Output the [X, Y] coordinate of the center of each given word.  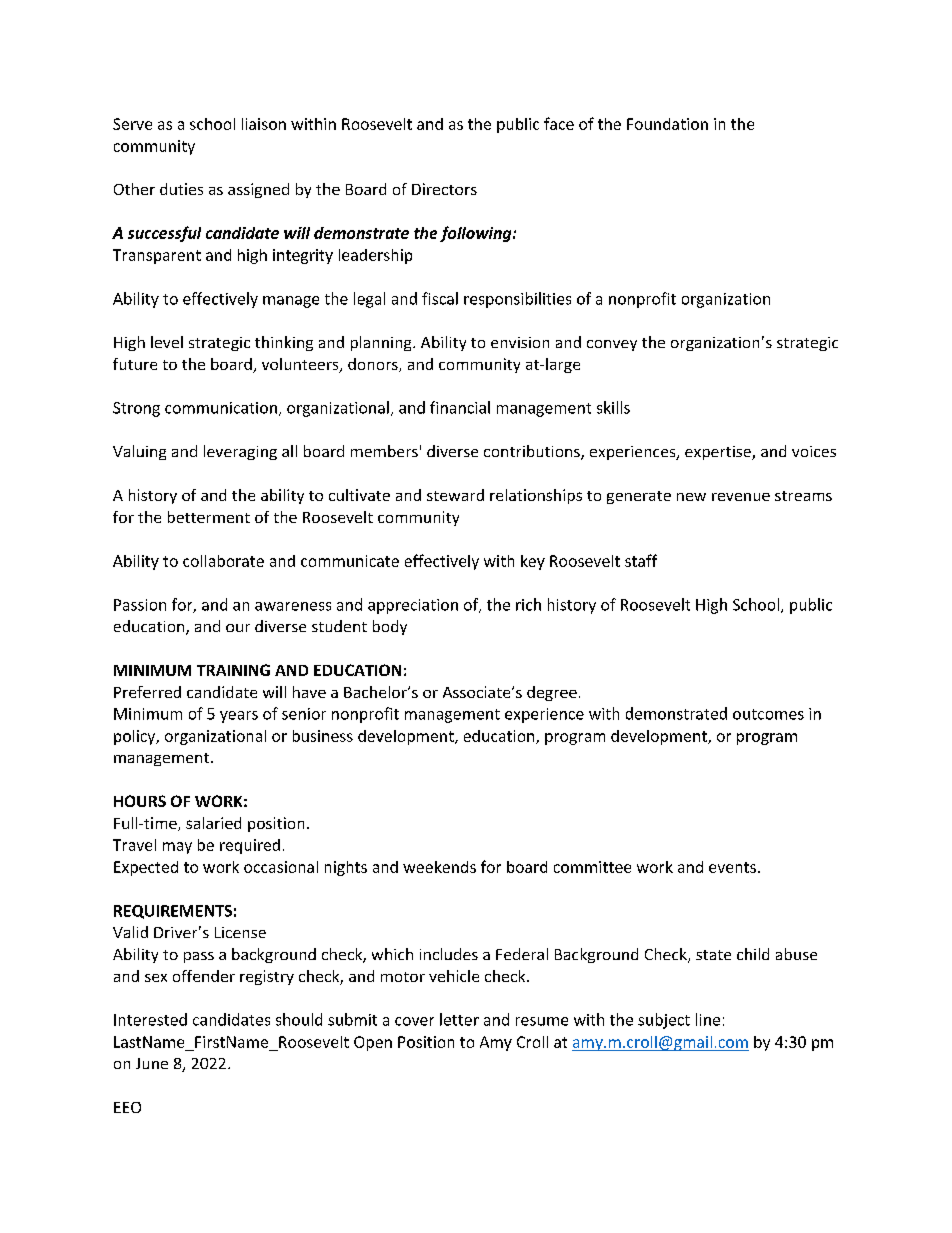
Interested [150, 1019]
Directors [444, 189]
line [708, 1019]
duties [181, 189]
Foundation [667, 124]
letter [459, 1019]
